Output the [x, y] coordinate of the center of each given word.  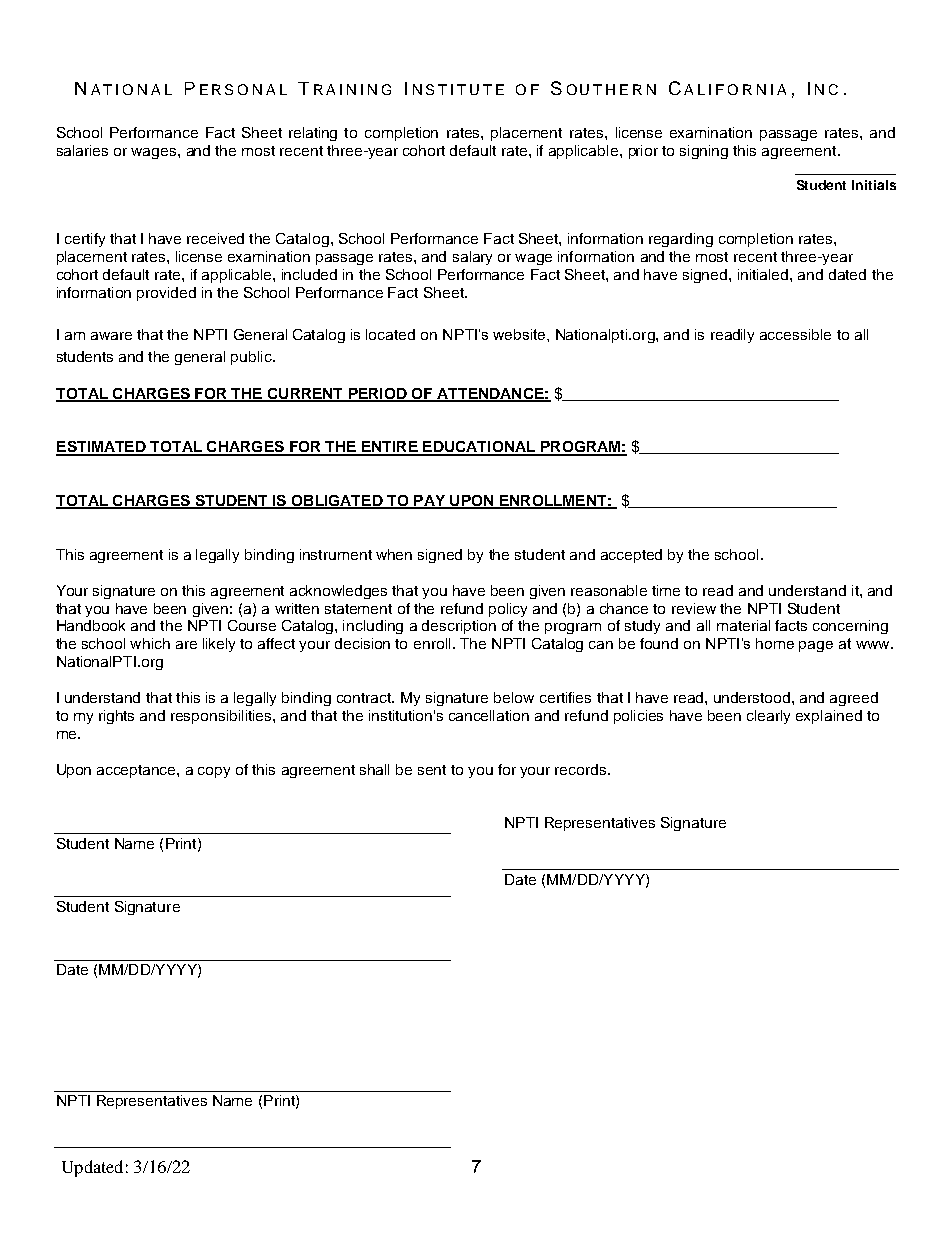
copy [214, 772]
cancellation [489, 715]
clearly [768, 717]
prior [643, 152]
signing [704, 152]
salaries [82, 150]
